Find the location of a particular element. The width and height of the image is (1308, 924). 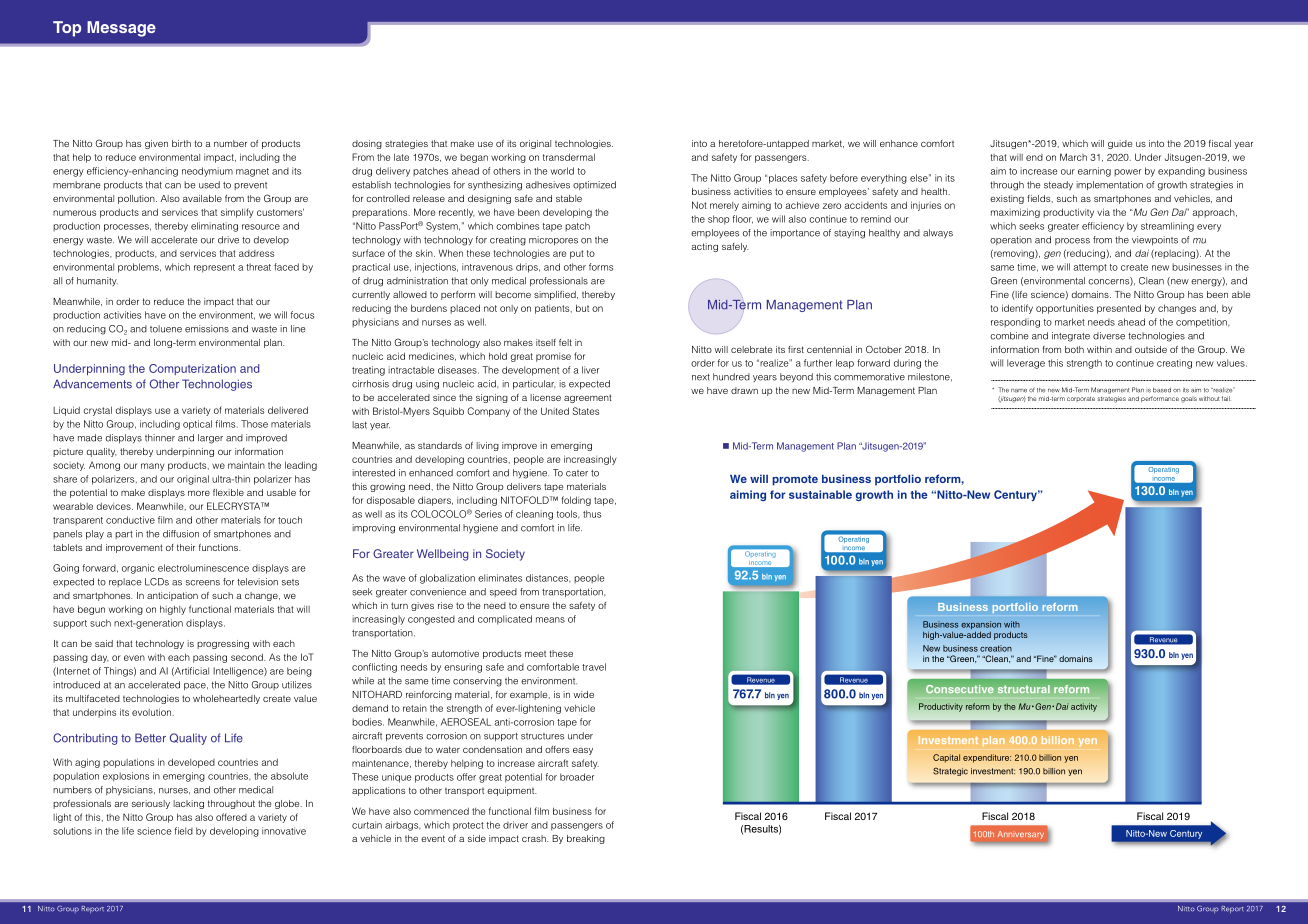

lacking is located at coordinates (188, 804).
